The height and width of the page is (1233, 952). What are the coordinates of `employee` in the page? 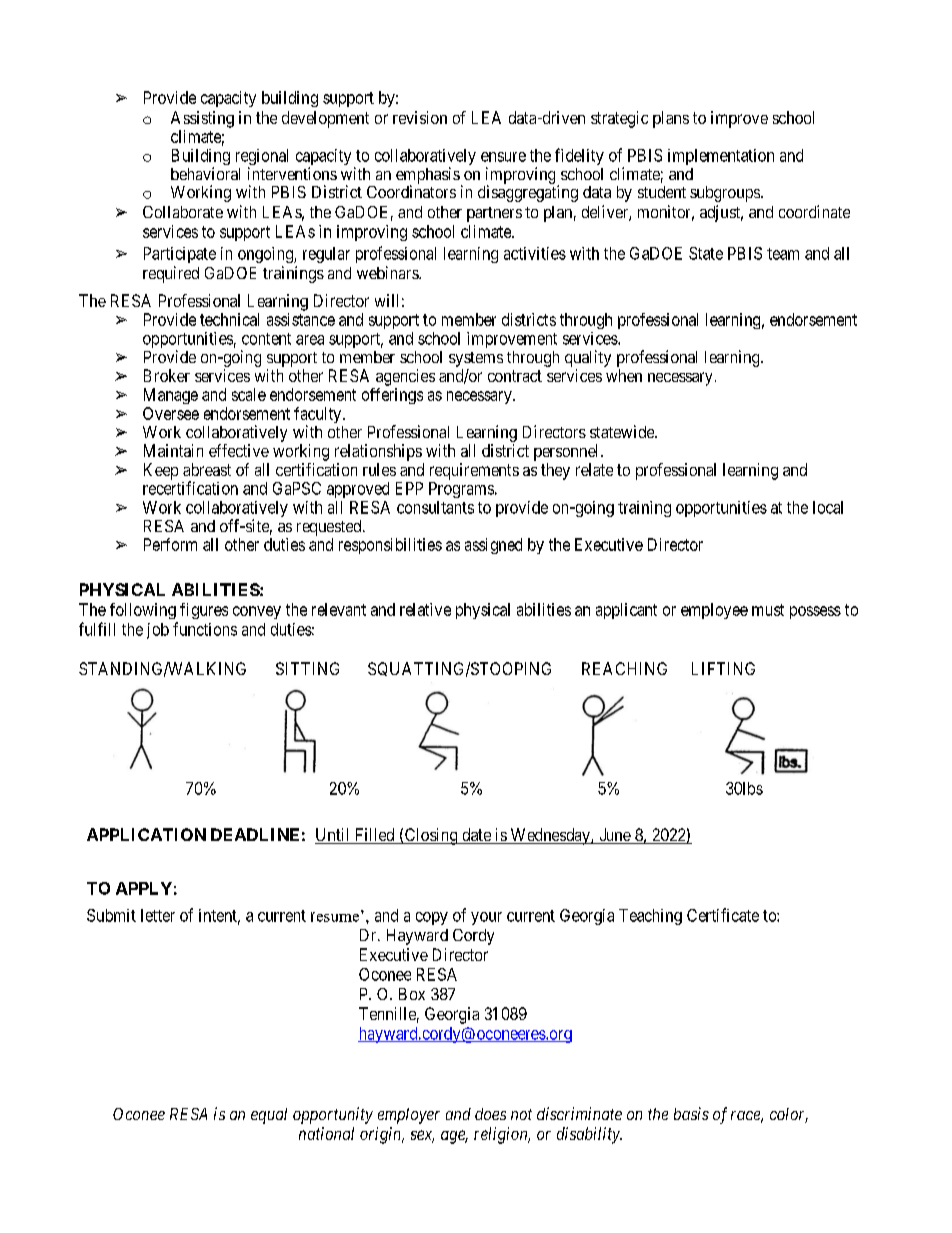 It's located at (714, 611).
